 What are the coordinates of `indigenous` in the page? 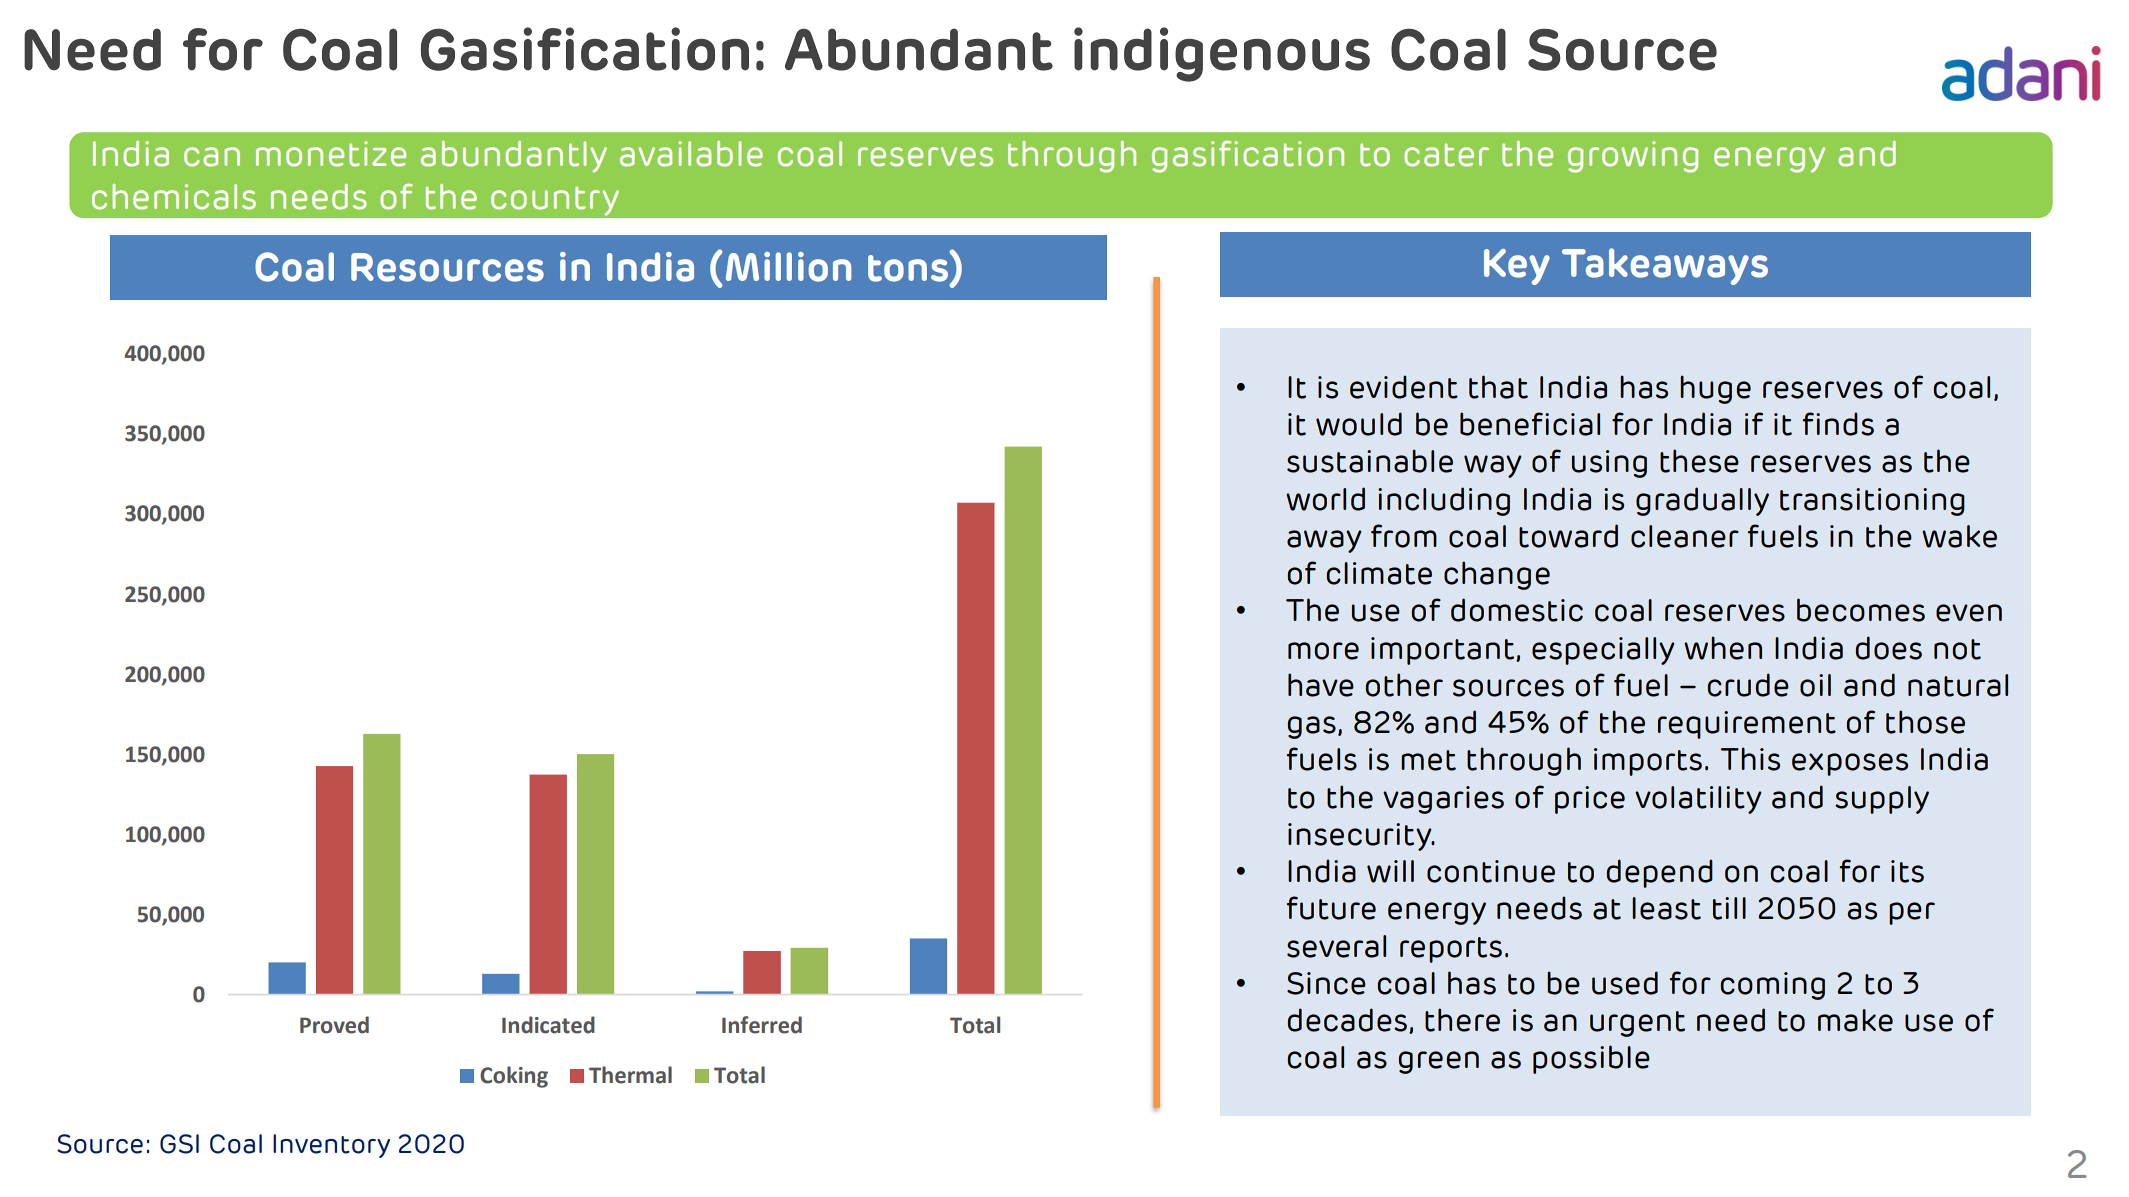 It's located at (1222, 54).
